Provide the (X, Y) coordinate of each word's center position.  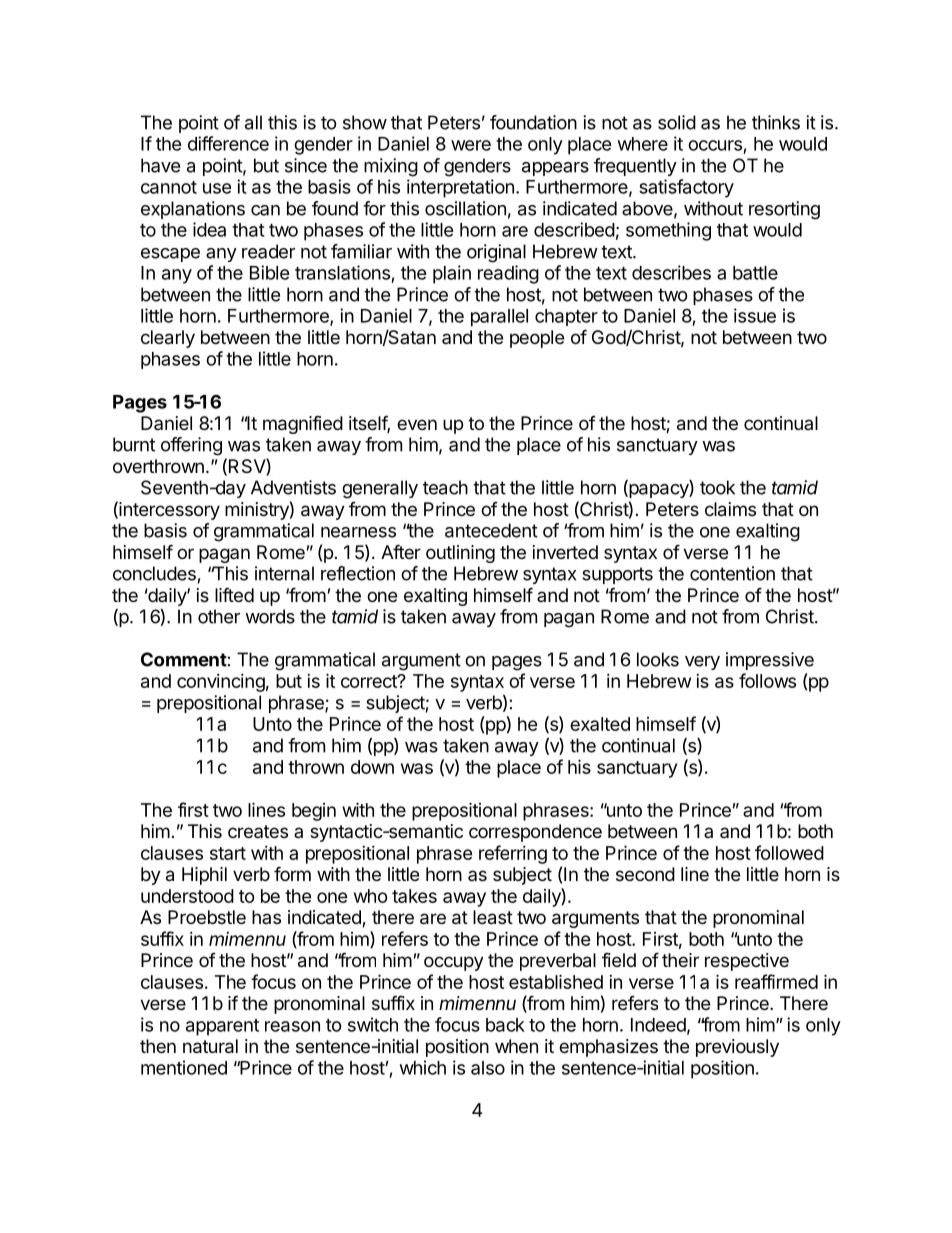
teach (445, 487)
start (228, 853)
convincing (221, 683)
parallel (499, 318)
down (372, 767)
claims (730, 509)
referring (513, 854)
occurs (715, 145)
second (645, 874)
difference (228, 143)
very (702, 663)
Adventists (293, 487)
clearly (168, 339)
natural (210, 1046)
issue (755, 315)
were (471, 145)
